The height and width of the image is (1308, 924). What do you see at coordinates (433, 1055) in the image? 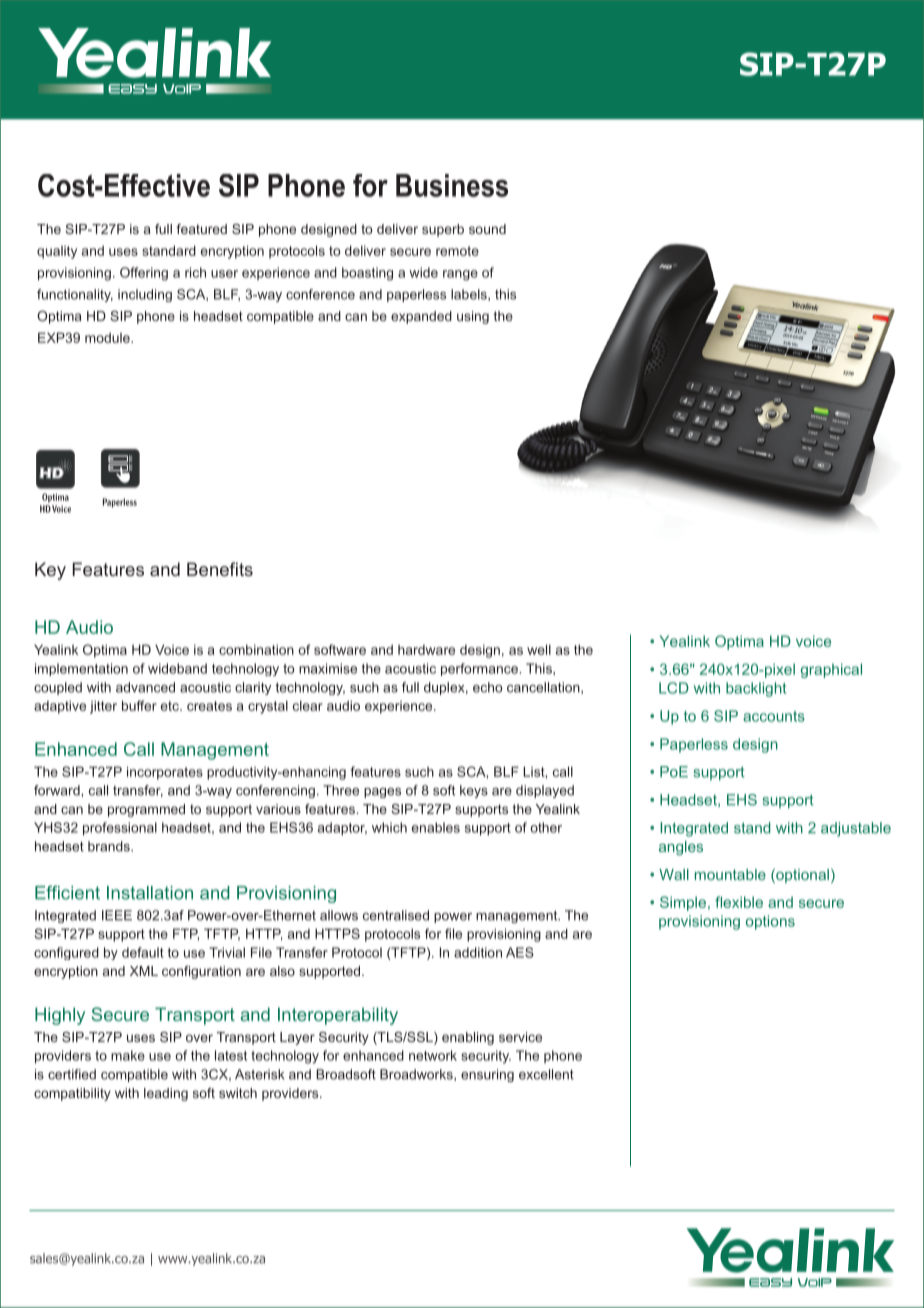
I see `network` at bounding box center [433, 1055].
